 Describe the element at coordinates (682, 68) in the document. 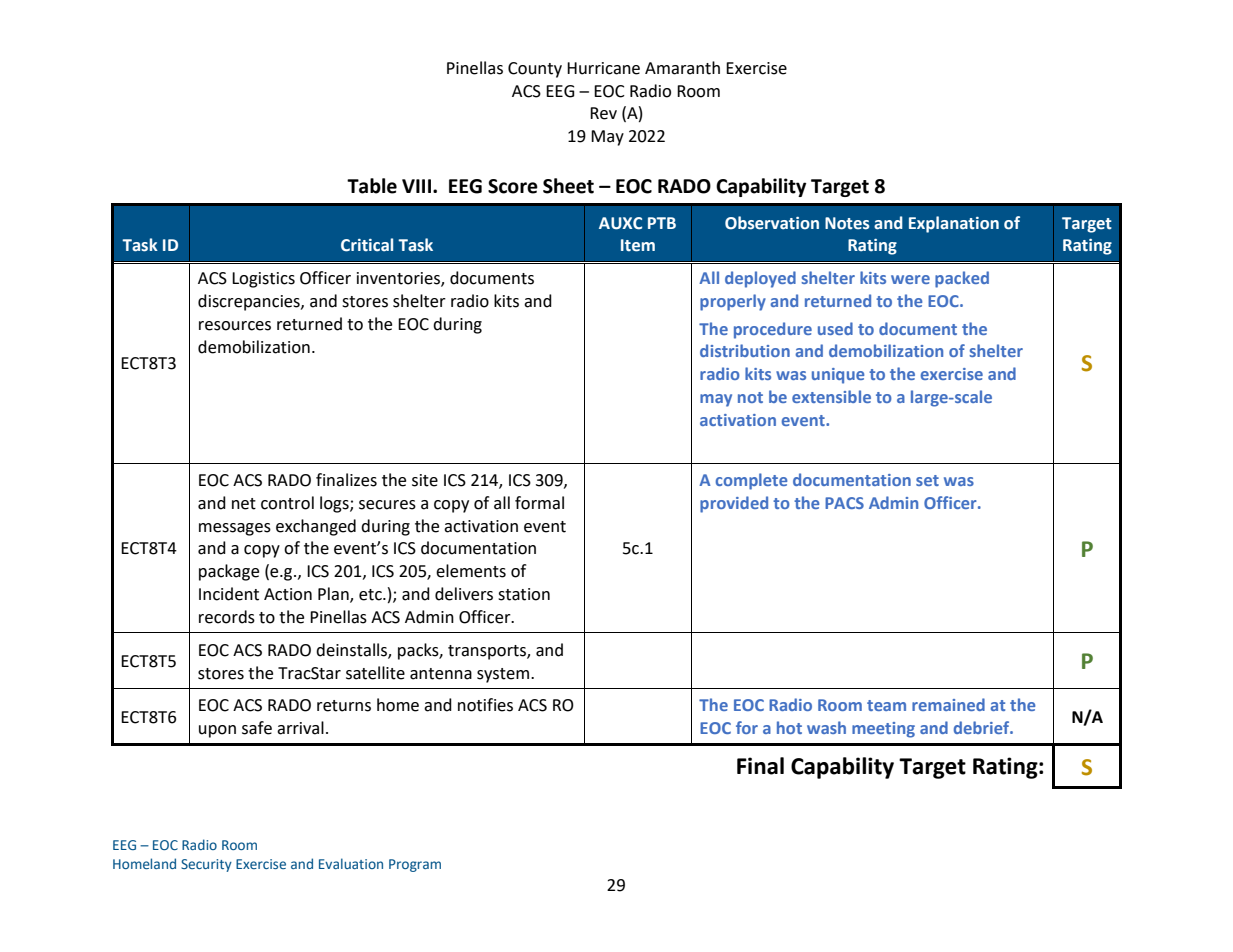

I see `Amaranth` at that location.
